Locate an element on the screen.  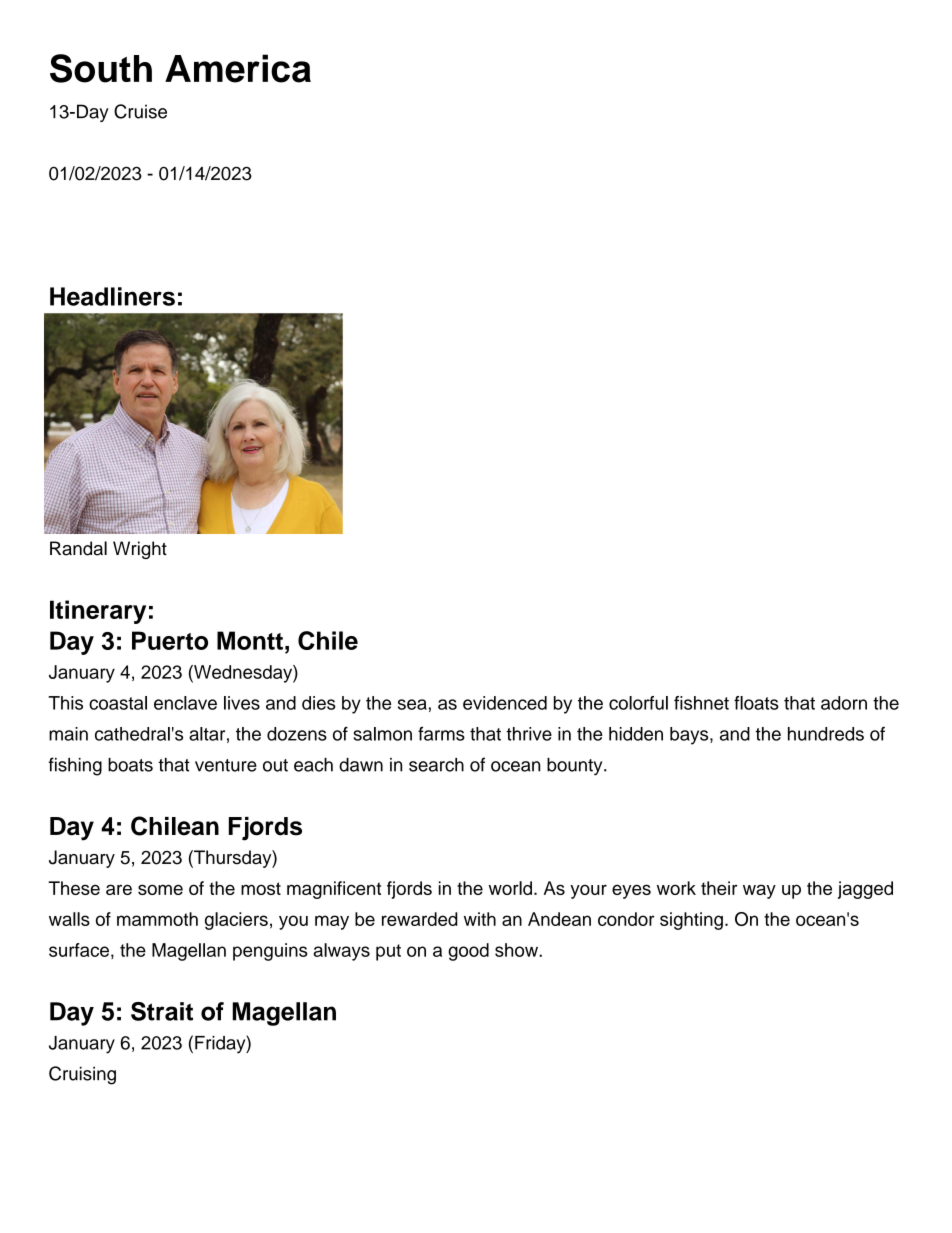
Itinerary is located at coordinates (98, 612).
